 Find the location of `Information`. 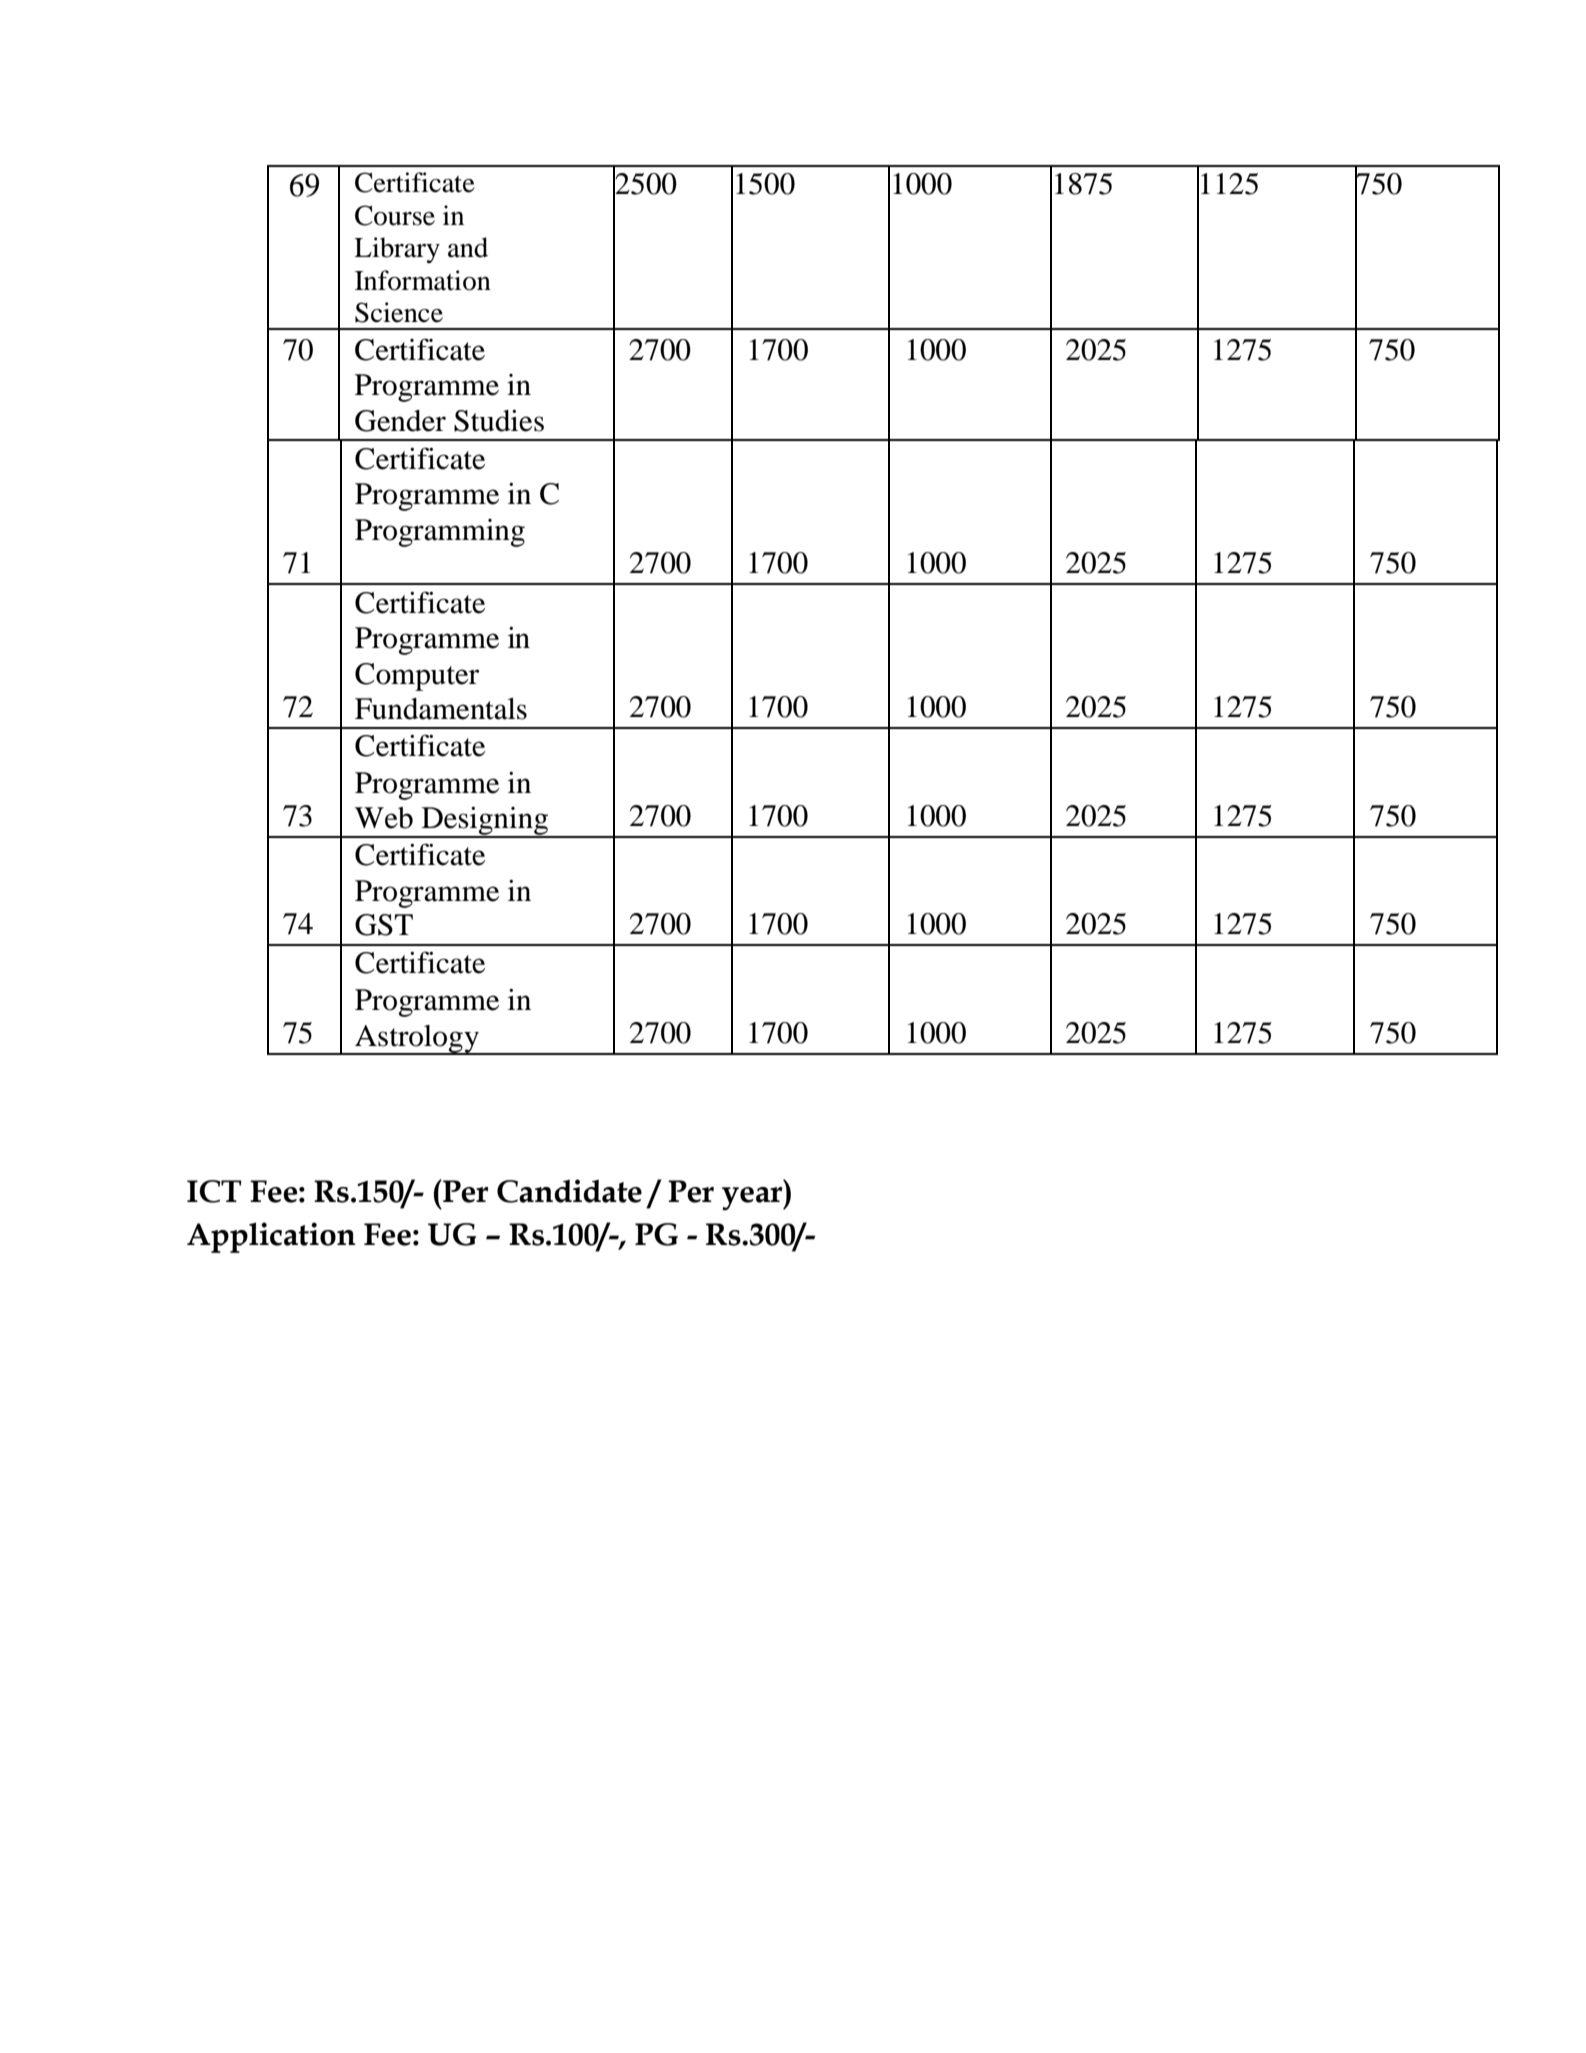

Information is located at coordinates (423, 280).
